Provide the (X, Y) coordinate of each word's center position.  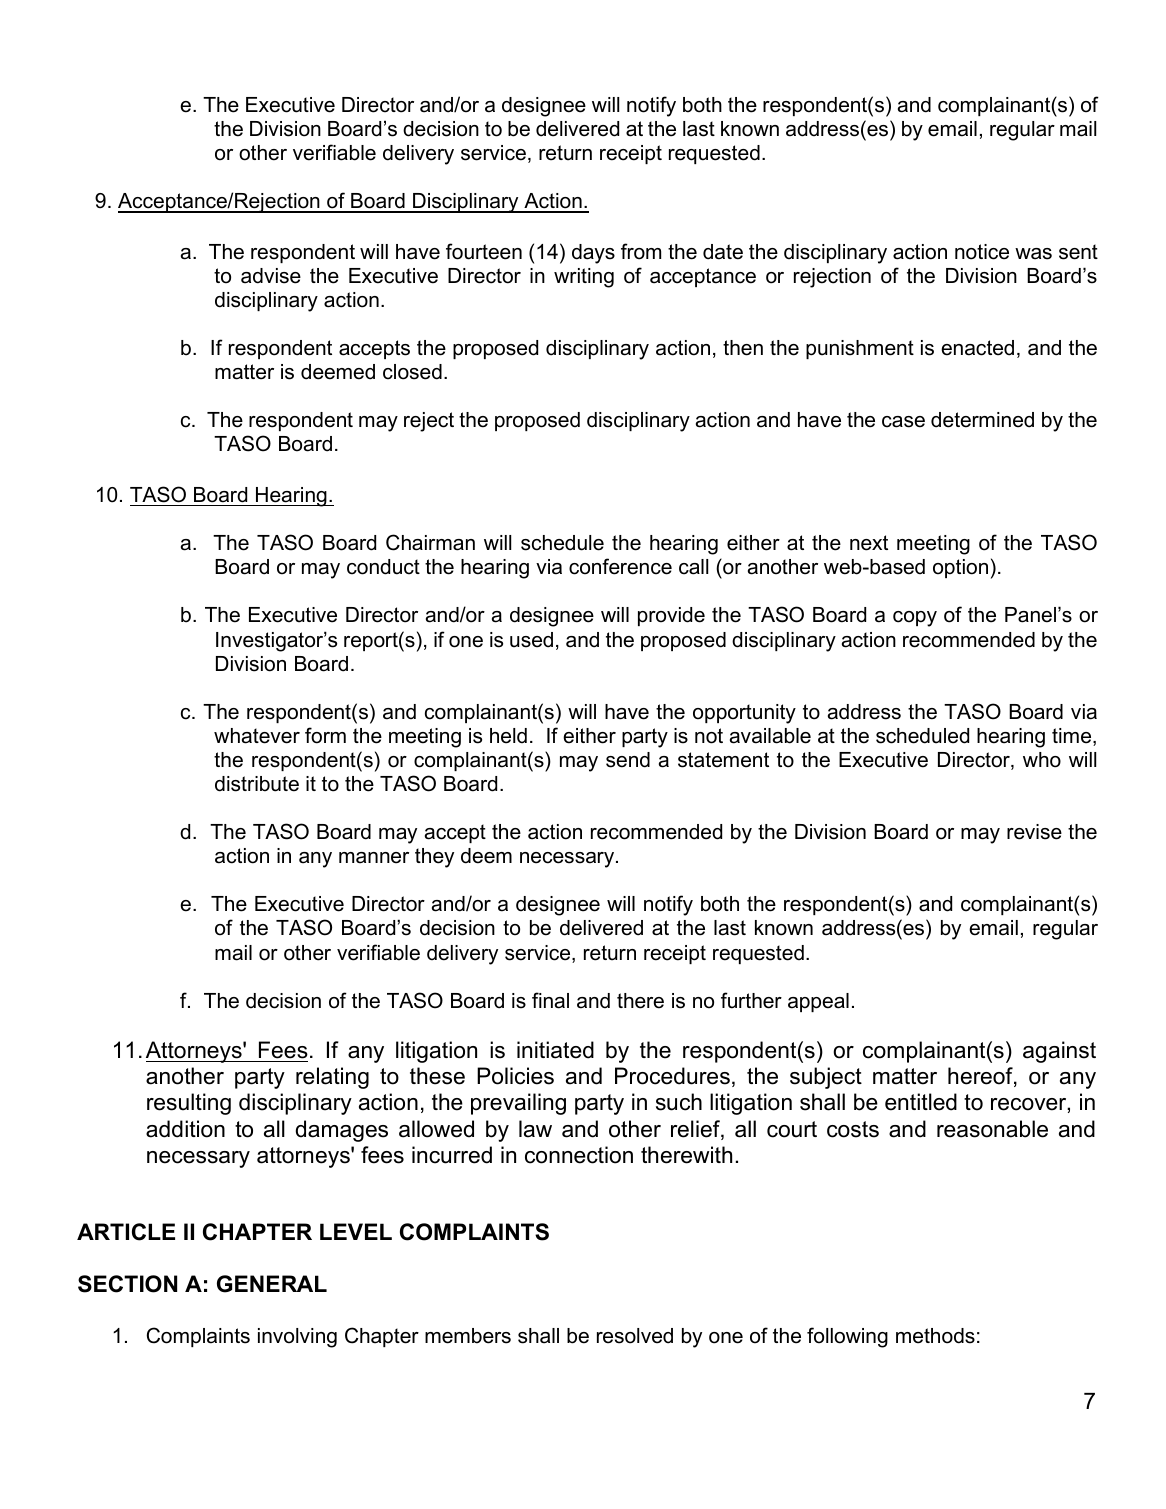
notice (982, 252)
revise (1034, 832)
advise (271, 276)
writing (584, 278)
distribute (257, 784)
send (628, 760)
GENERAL (272, 1284)
